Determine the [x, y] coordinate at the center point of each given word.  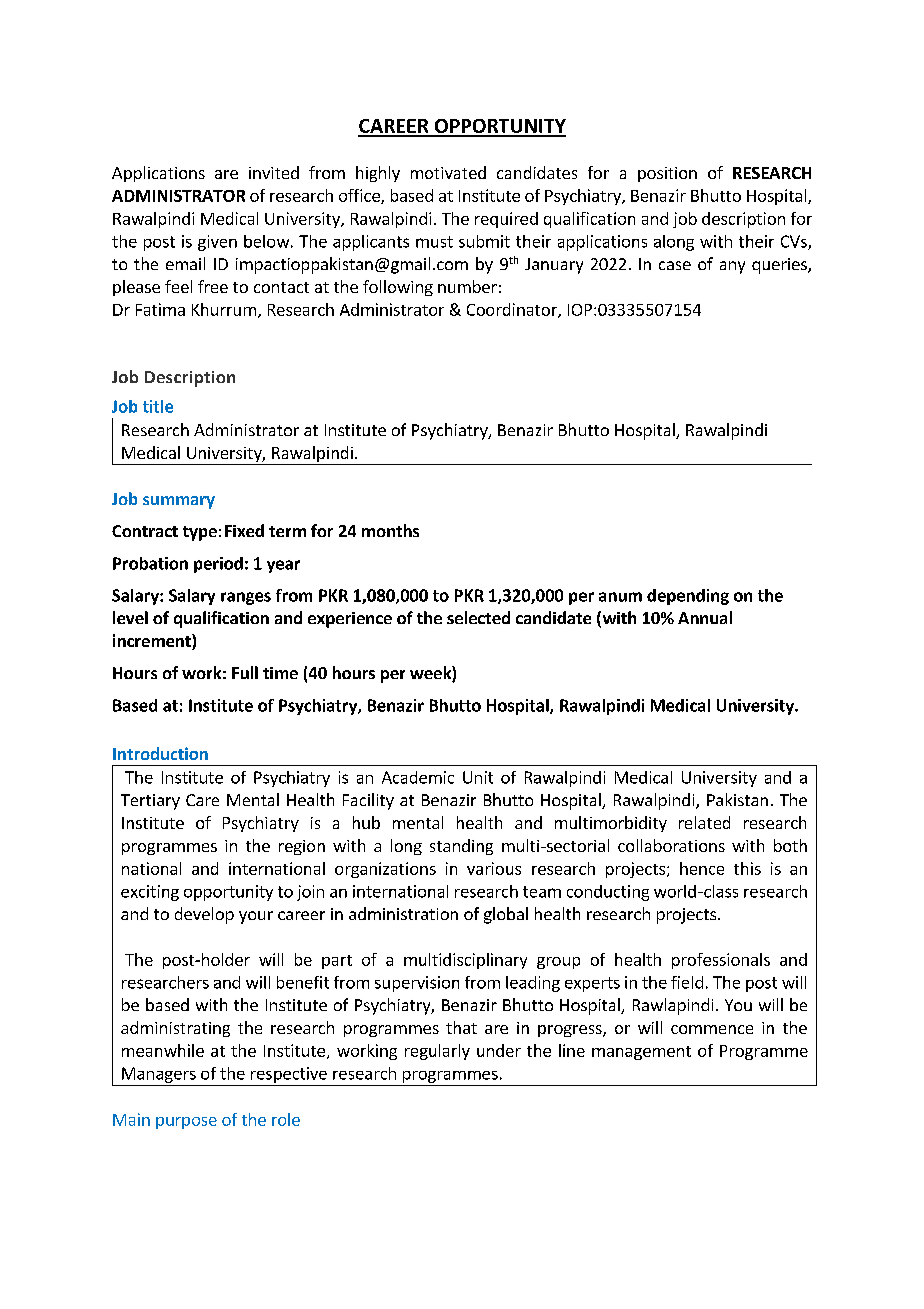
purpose [186, 1123]
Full [245, 672]
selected [478, 617]
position [667, 174]
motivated [448, 172]
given [217, 243]
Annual [705, 617]
